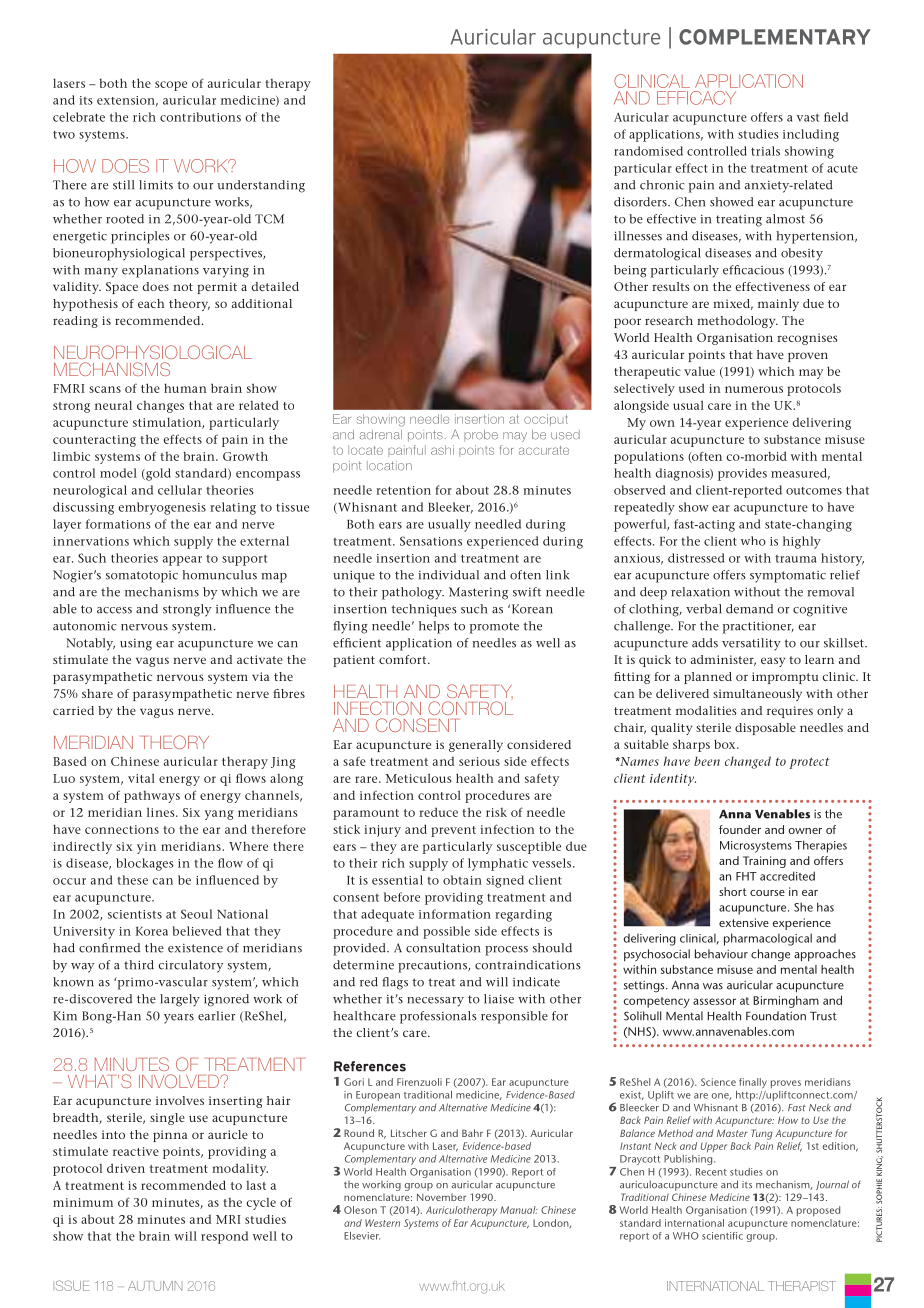 Image resolution: width=924 pixels, height=1308 pixels. I want to click on provides, so click(742, 474).
